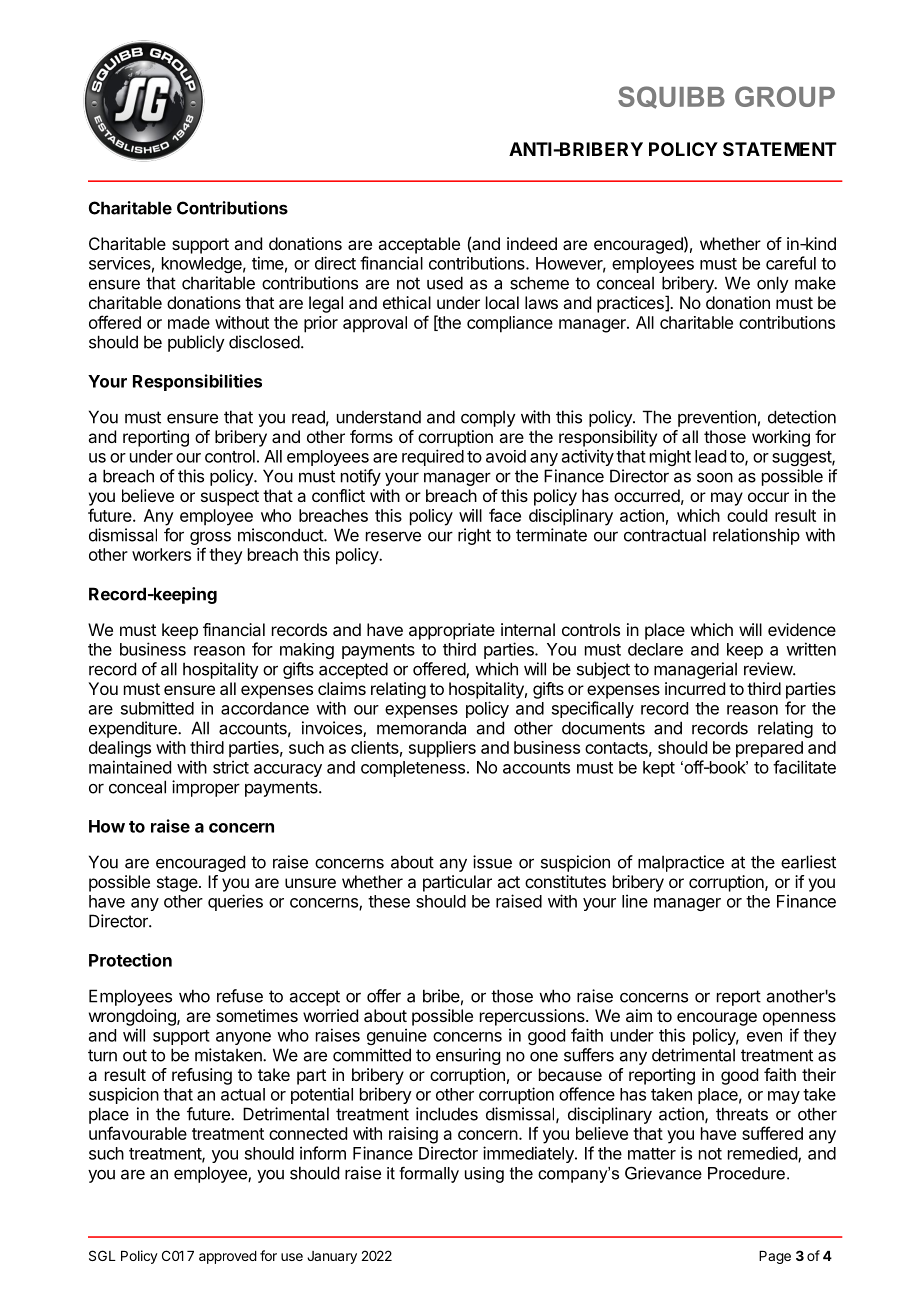 The width and height of the document is (924, 1308). What do you see at coordinates (799, 1019) in the document?
I see `openness` at bounding box center [799, 1019].
